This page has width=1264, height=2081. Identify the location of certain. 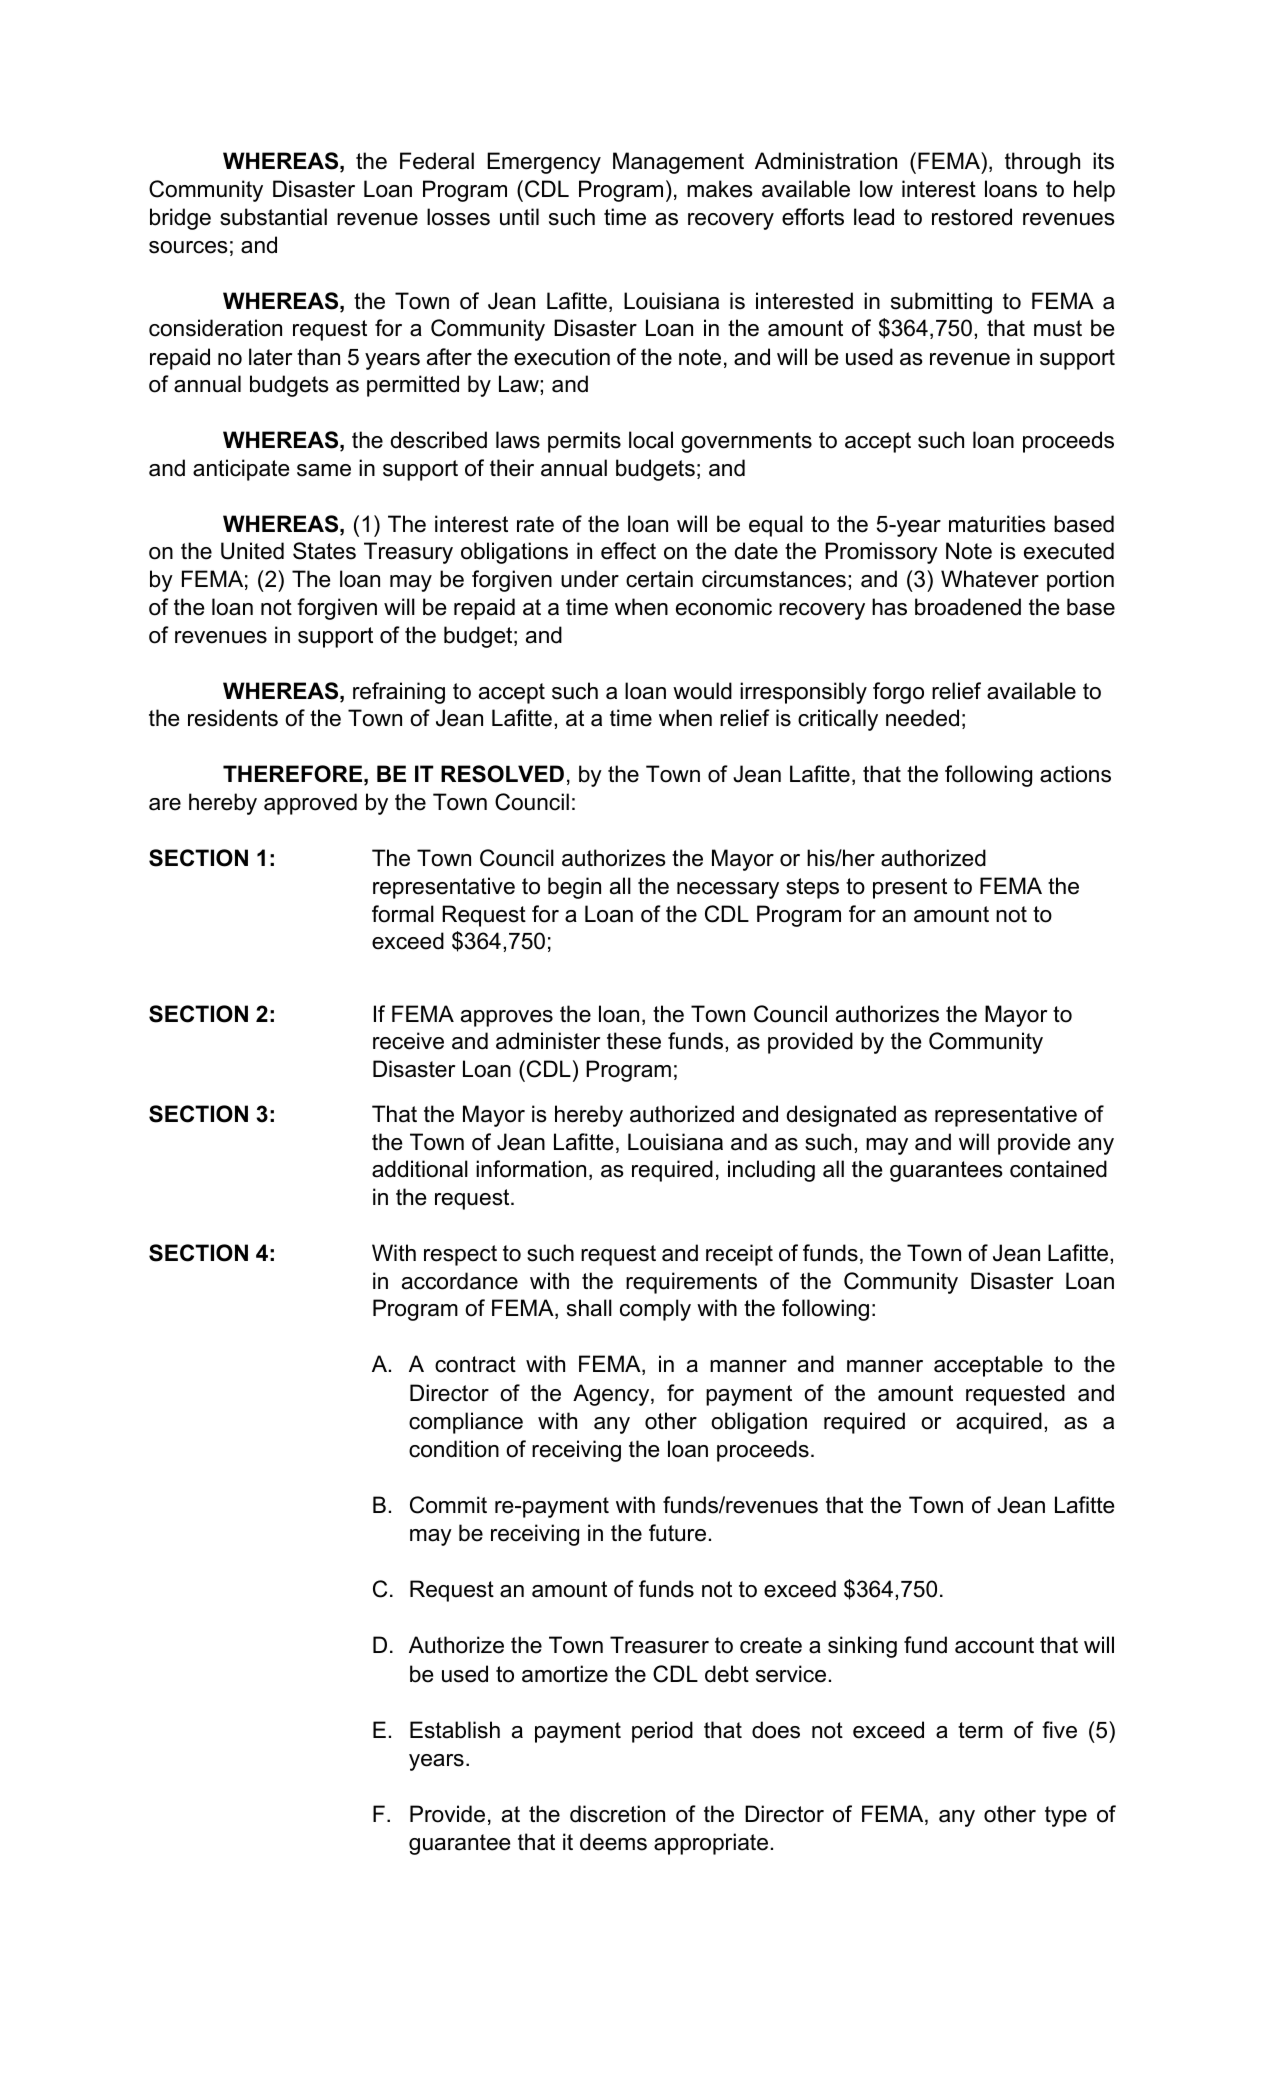
(659, 579).
